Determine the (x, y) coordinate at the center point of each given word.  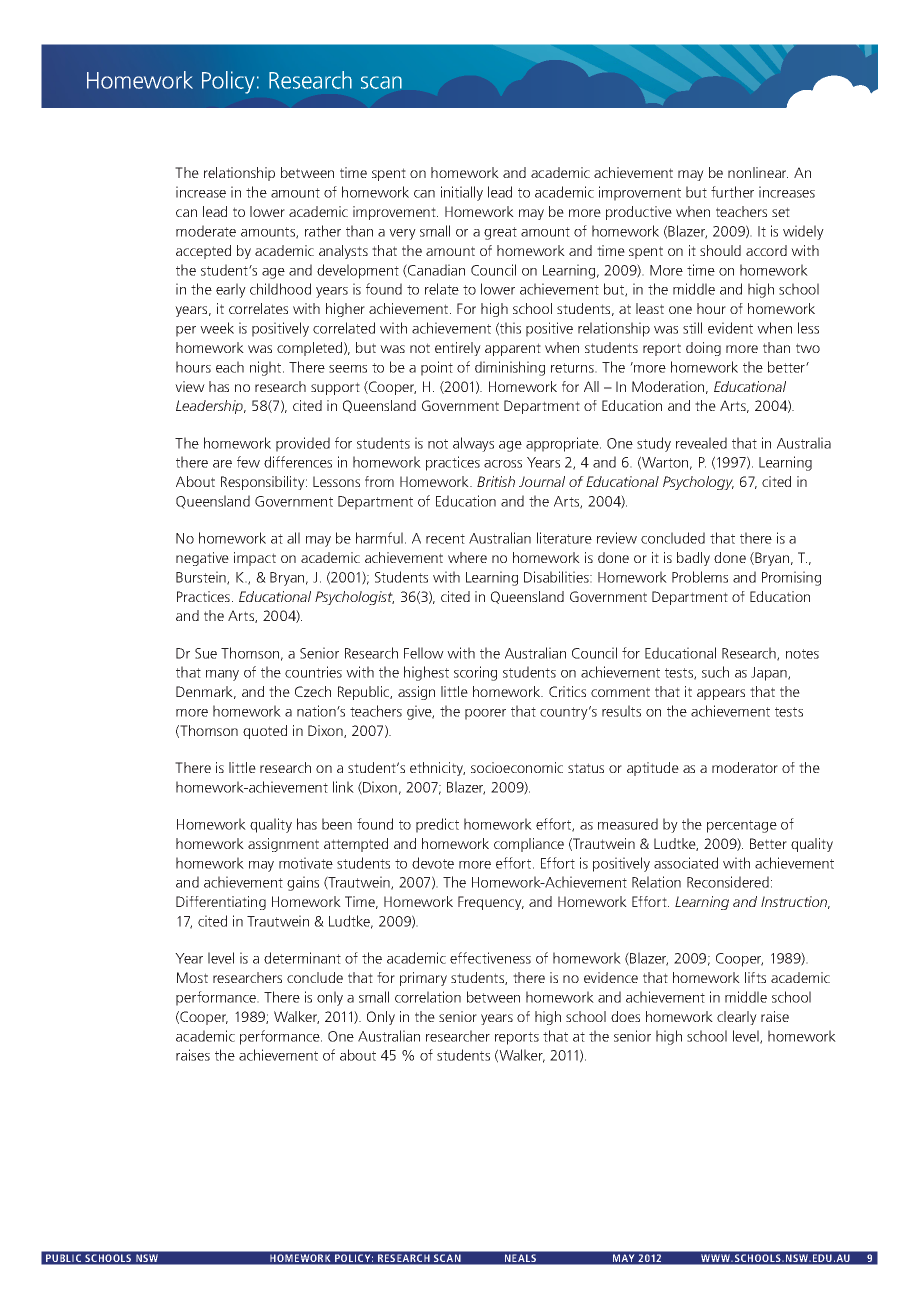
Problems (700, 577)
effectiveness (490, 958)
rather (323, 231)
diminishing (510, 368)
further (732, 192)
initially (462, 193)
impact (255, 559)
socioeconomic (517, 767)
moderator (745, 767)
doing (703, 349)
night (267, 368)
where (467, 557)
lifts (755, 977)
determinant (302, 958)
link (343, 787)
